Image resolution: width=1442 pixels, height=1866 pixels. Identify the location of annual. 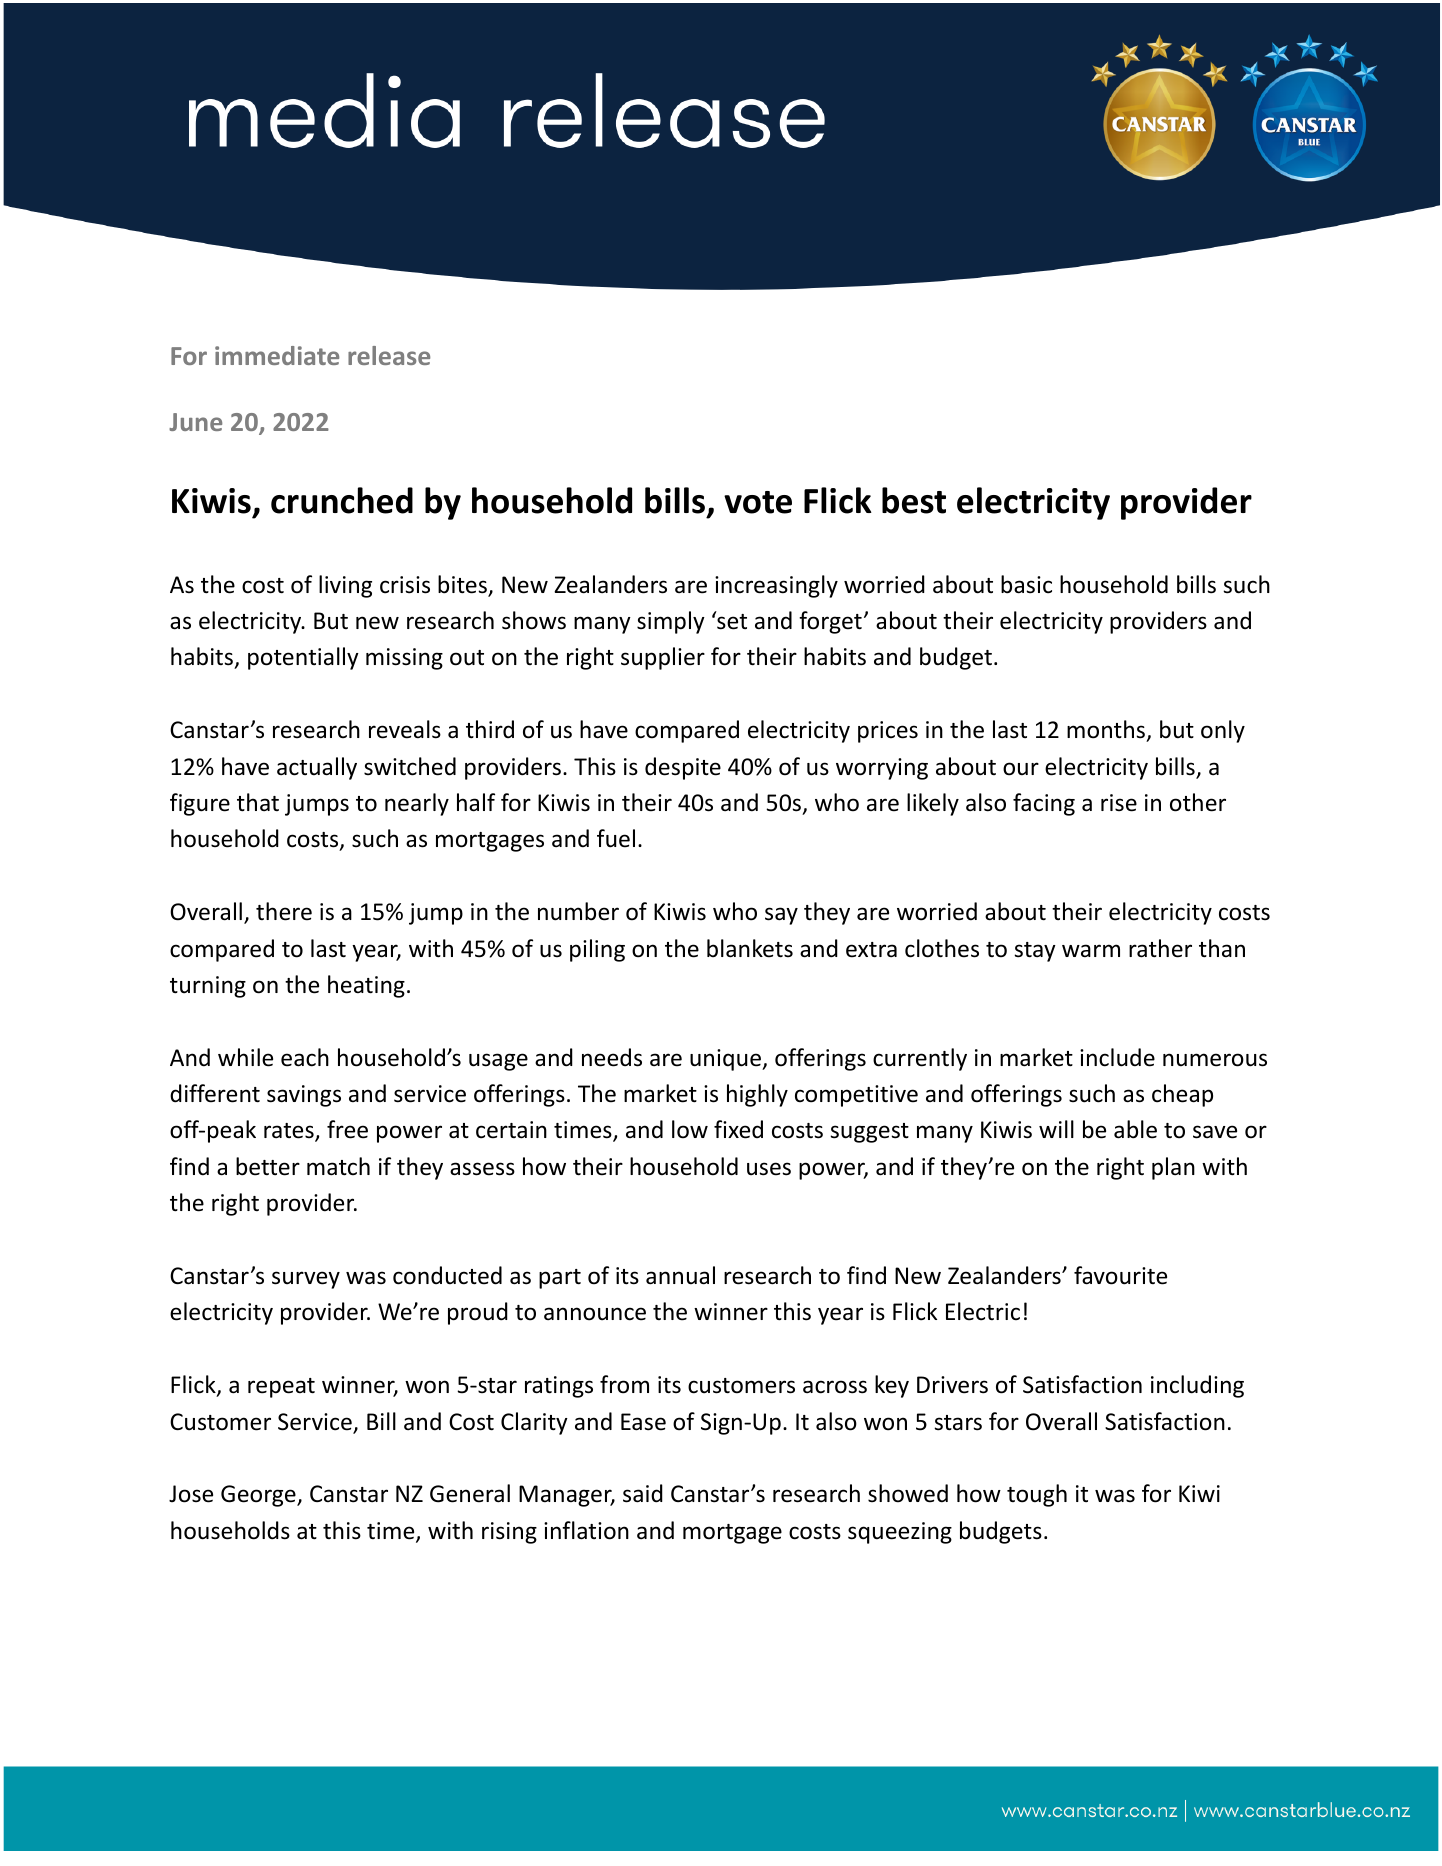
(680, 1275).
